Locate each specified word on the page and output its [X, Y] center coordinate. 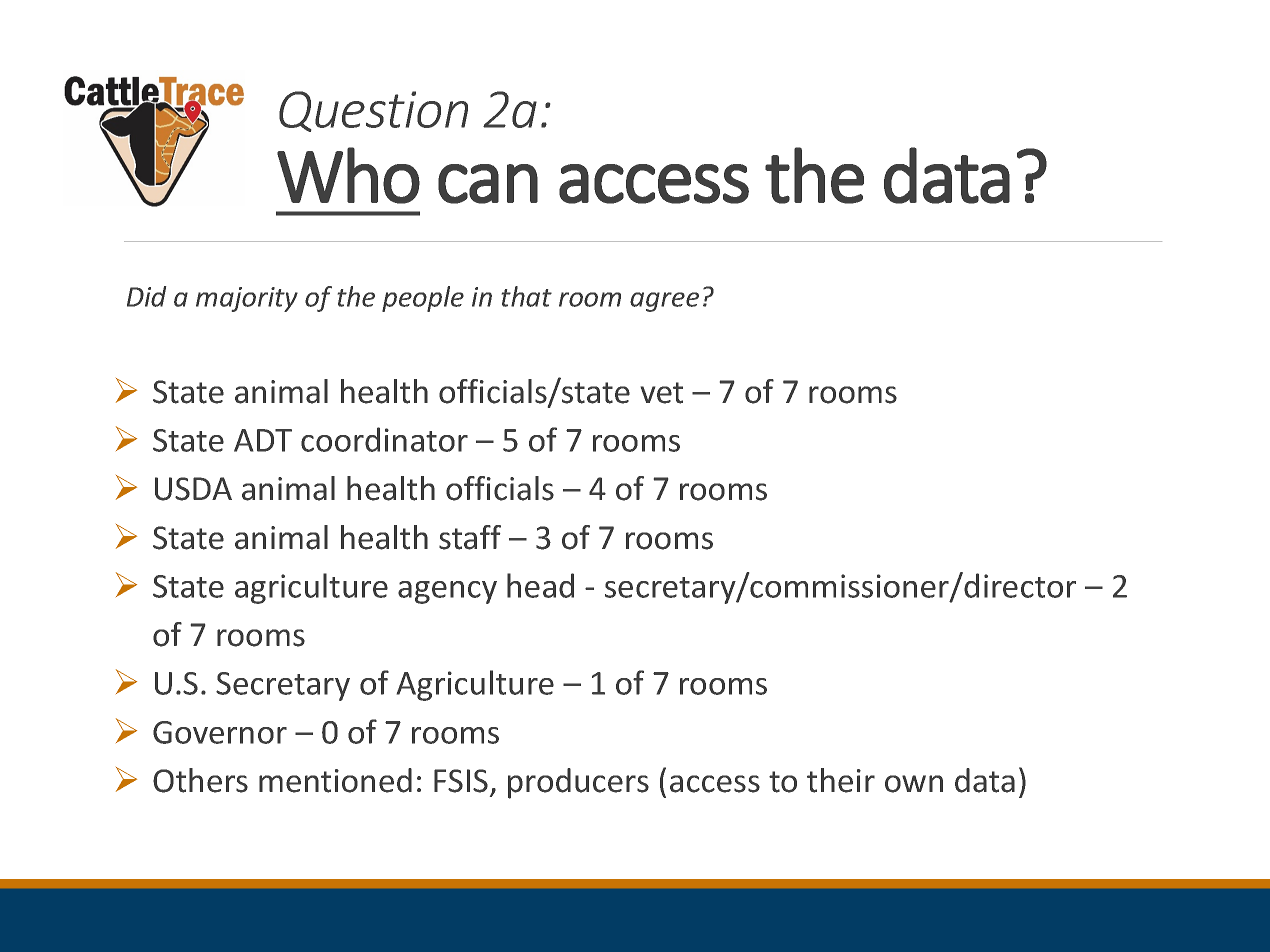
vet [662, 393]
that [527, 296]
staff [470, 537]
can [488, 184]
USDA [193, 489]
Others [200, 780]
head [540, 585]
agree [664, 302]
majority [247, 299]
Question [373, 111]
